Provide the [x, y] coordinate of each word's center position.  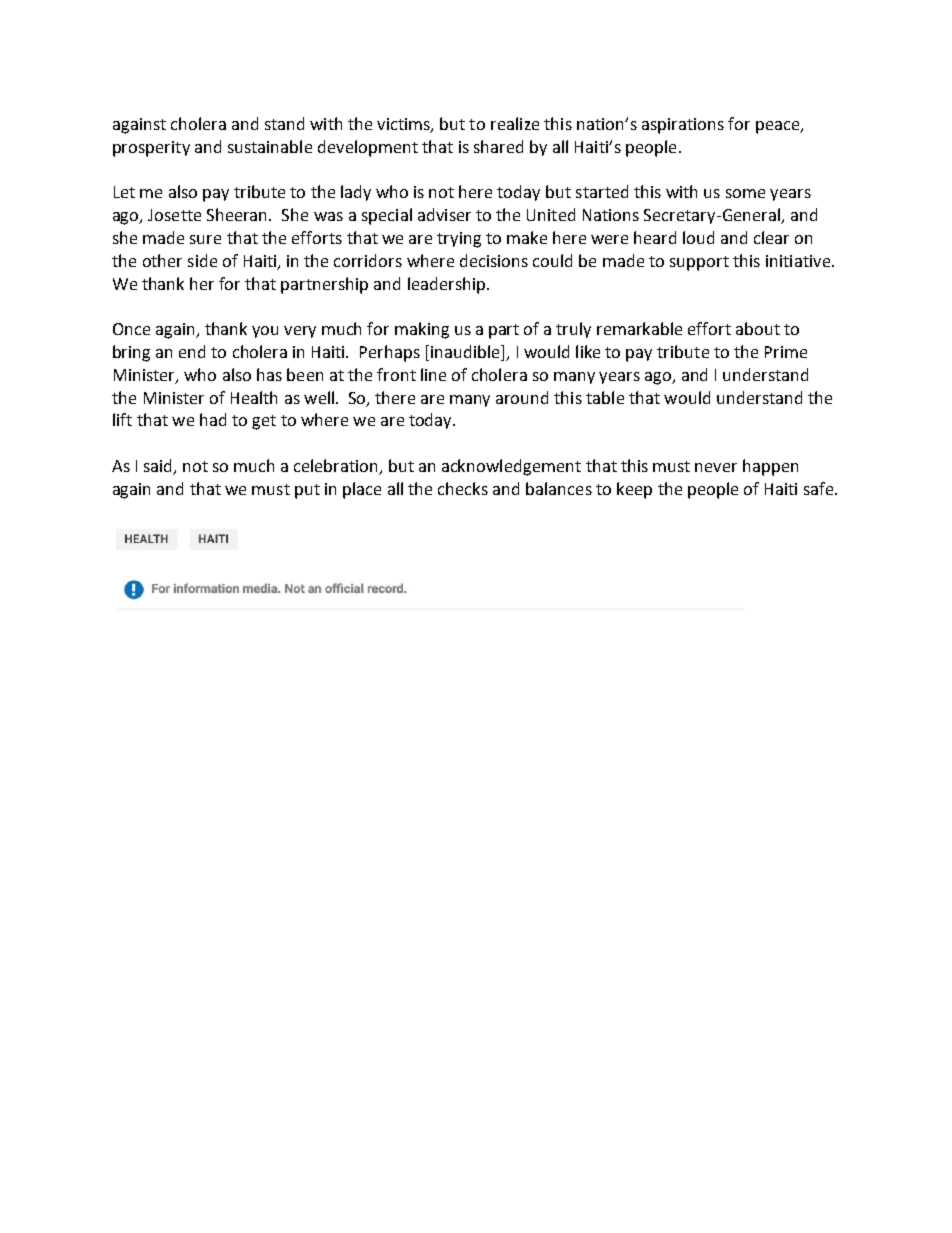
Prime [786, 352]
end [192, 351]
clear [771, 237]
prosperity [151, 149]
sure [205, 239]
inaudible [466, 353]
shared [498, 146]
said [159, 467]
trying [459, 240]
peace [779, 127]
